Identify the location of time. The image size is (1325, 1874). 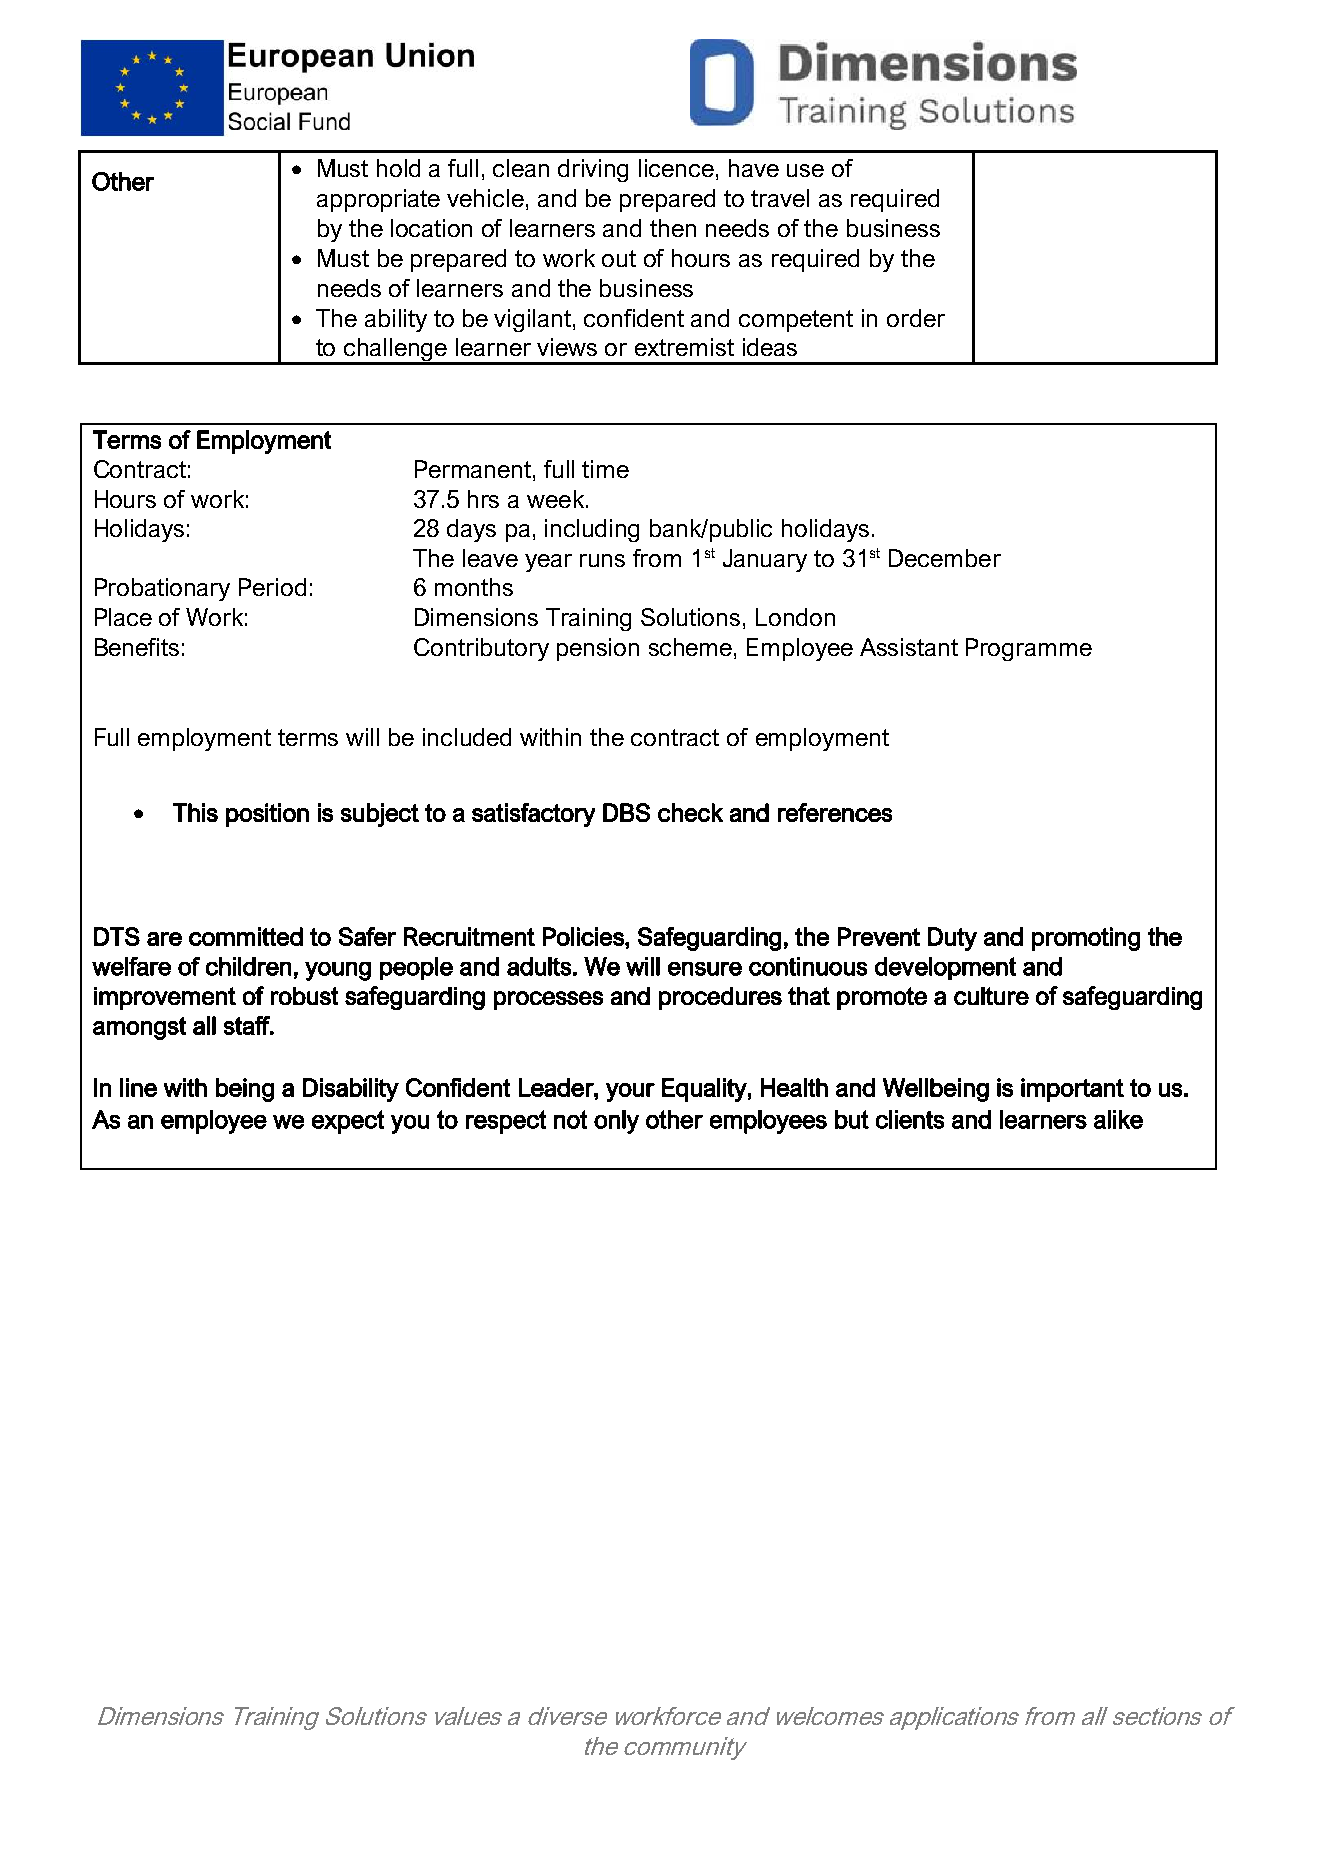
(605, 469).
